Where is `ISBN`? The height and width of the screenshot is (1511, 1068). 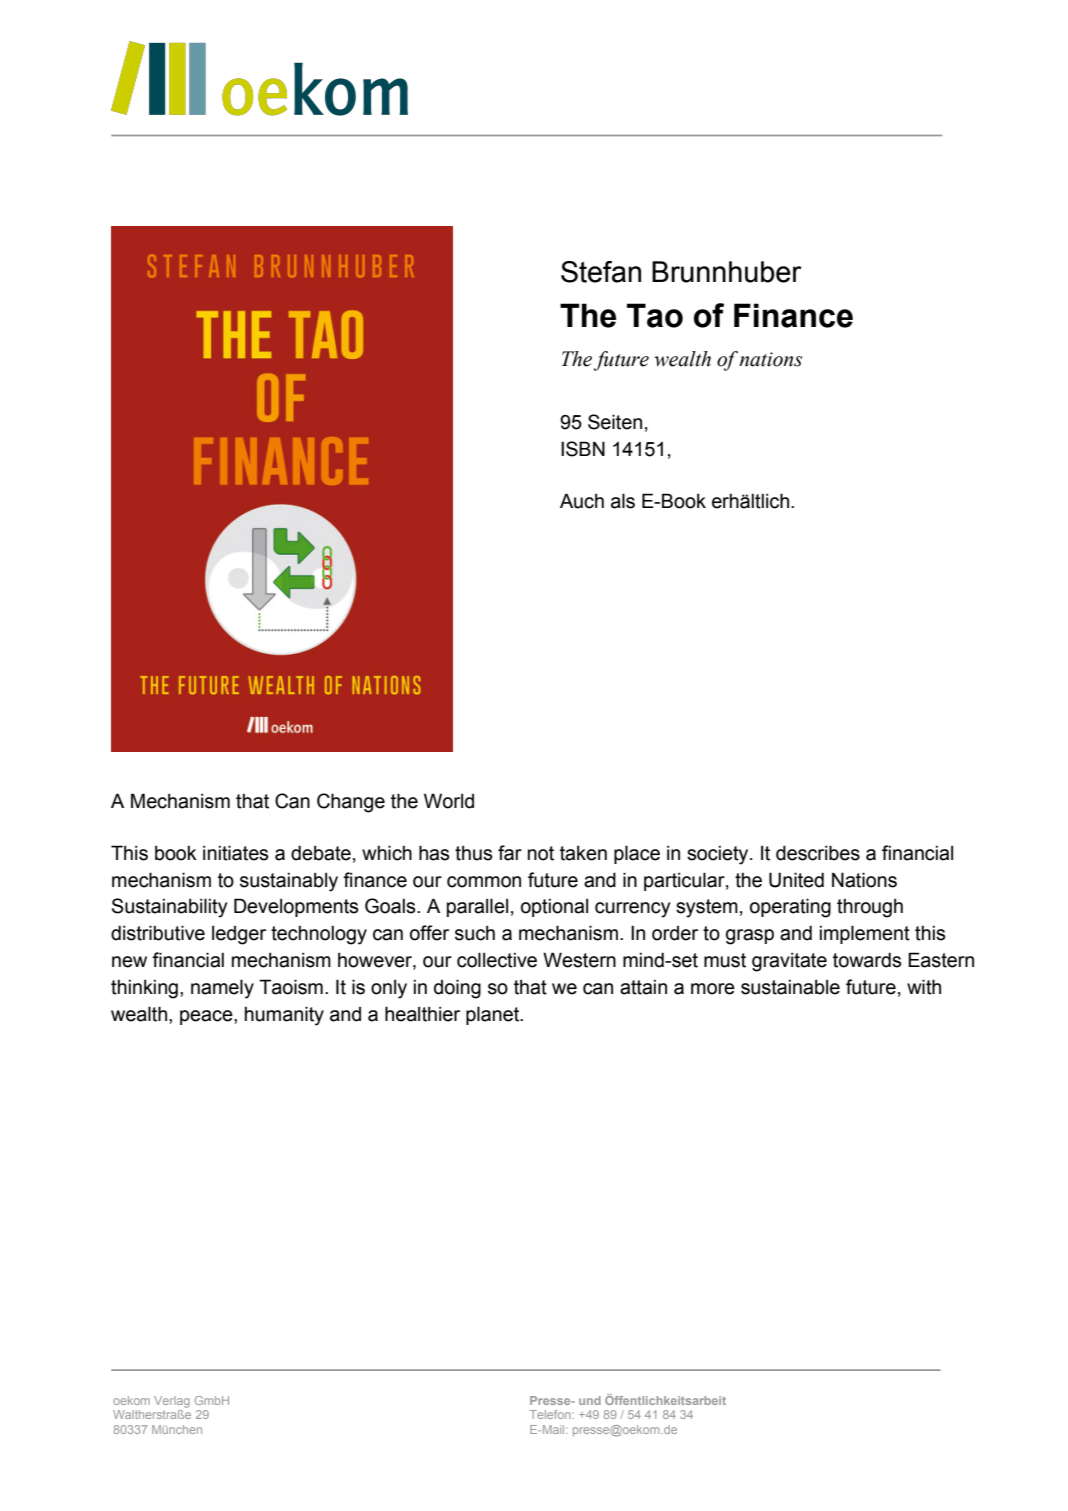 ISBN is located at coordinates (583, 449).
